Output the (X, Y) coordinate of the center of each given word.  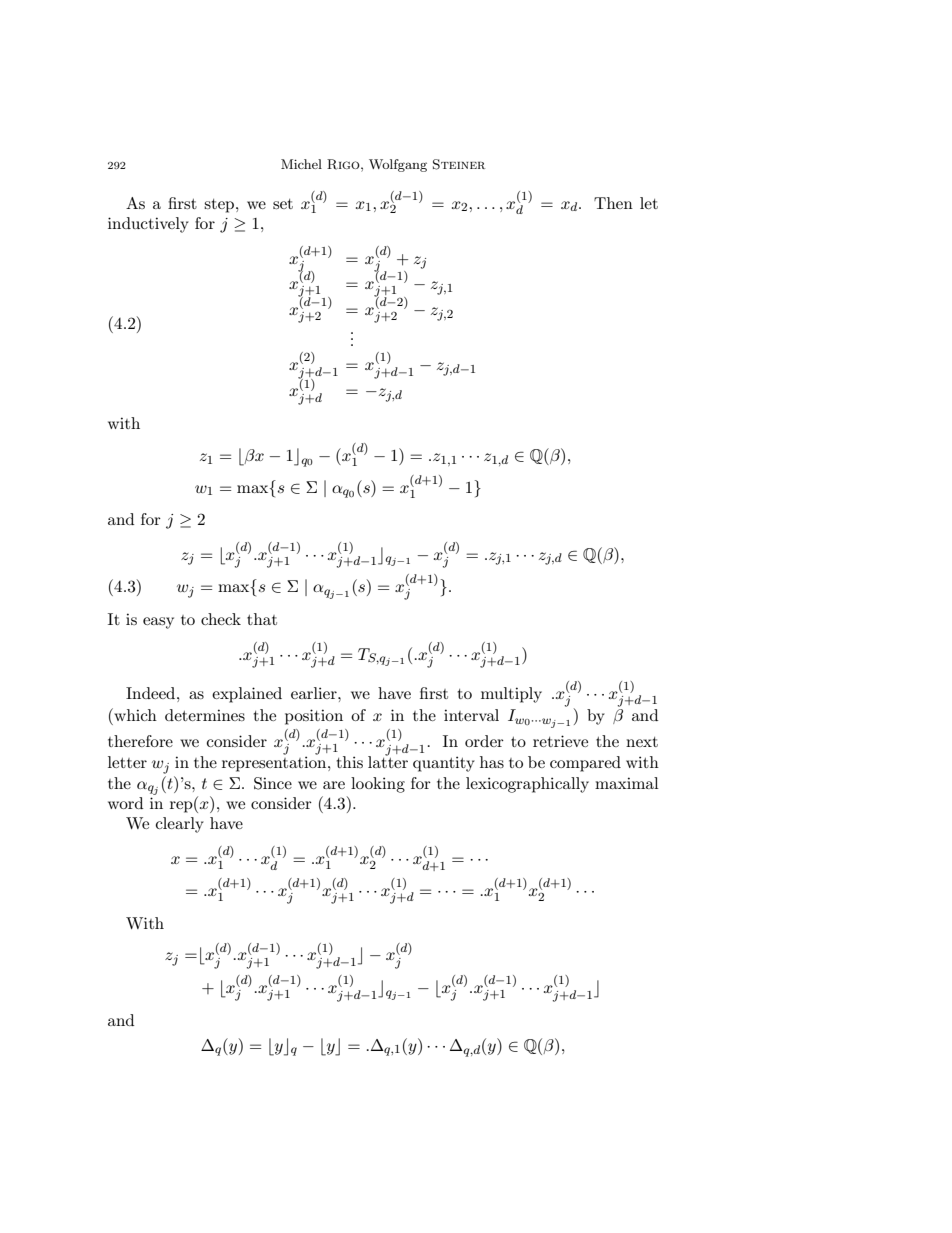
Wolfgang (398, 165)
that (262, 619)
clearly (180, 825)
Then (613, 203)
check (221, 619)
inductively (148, 225)
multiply (511, 695)
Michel (301, 164)
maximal (627, 783)
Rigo (344, 164)
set (283, 204)
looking (378, 785)
